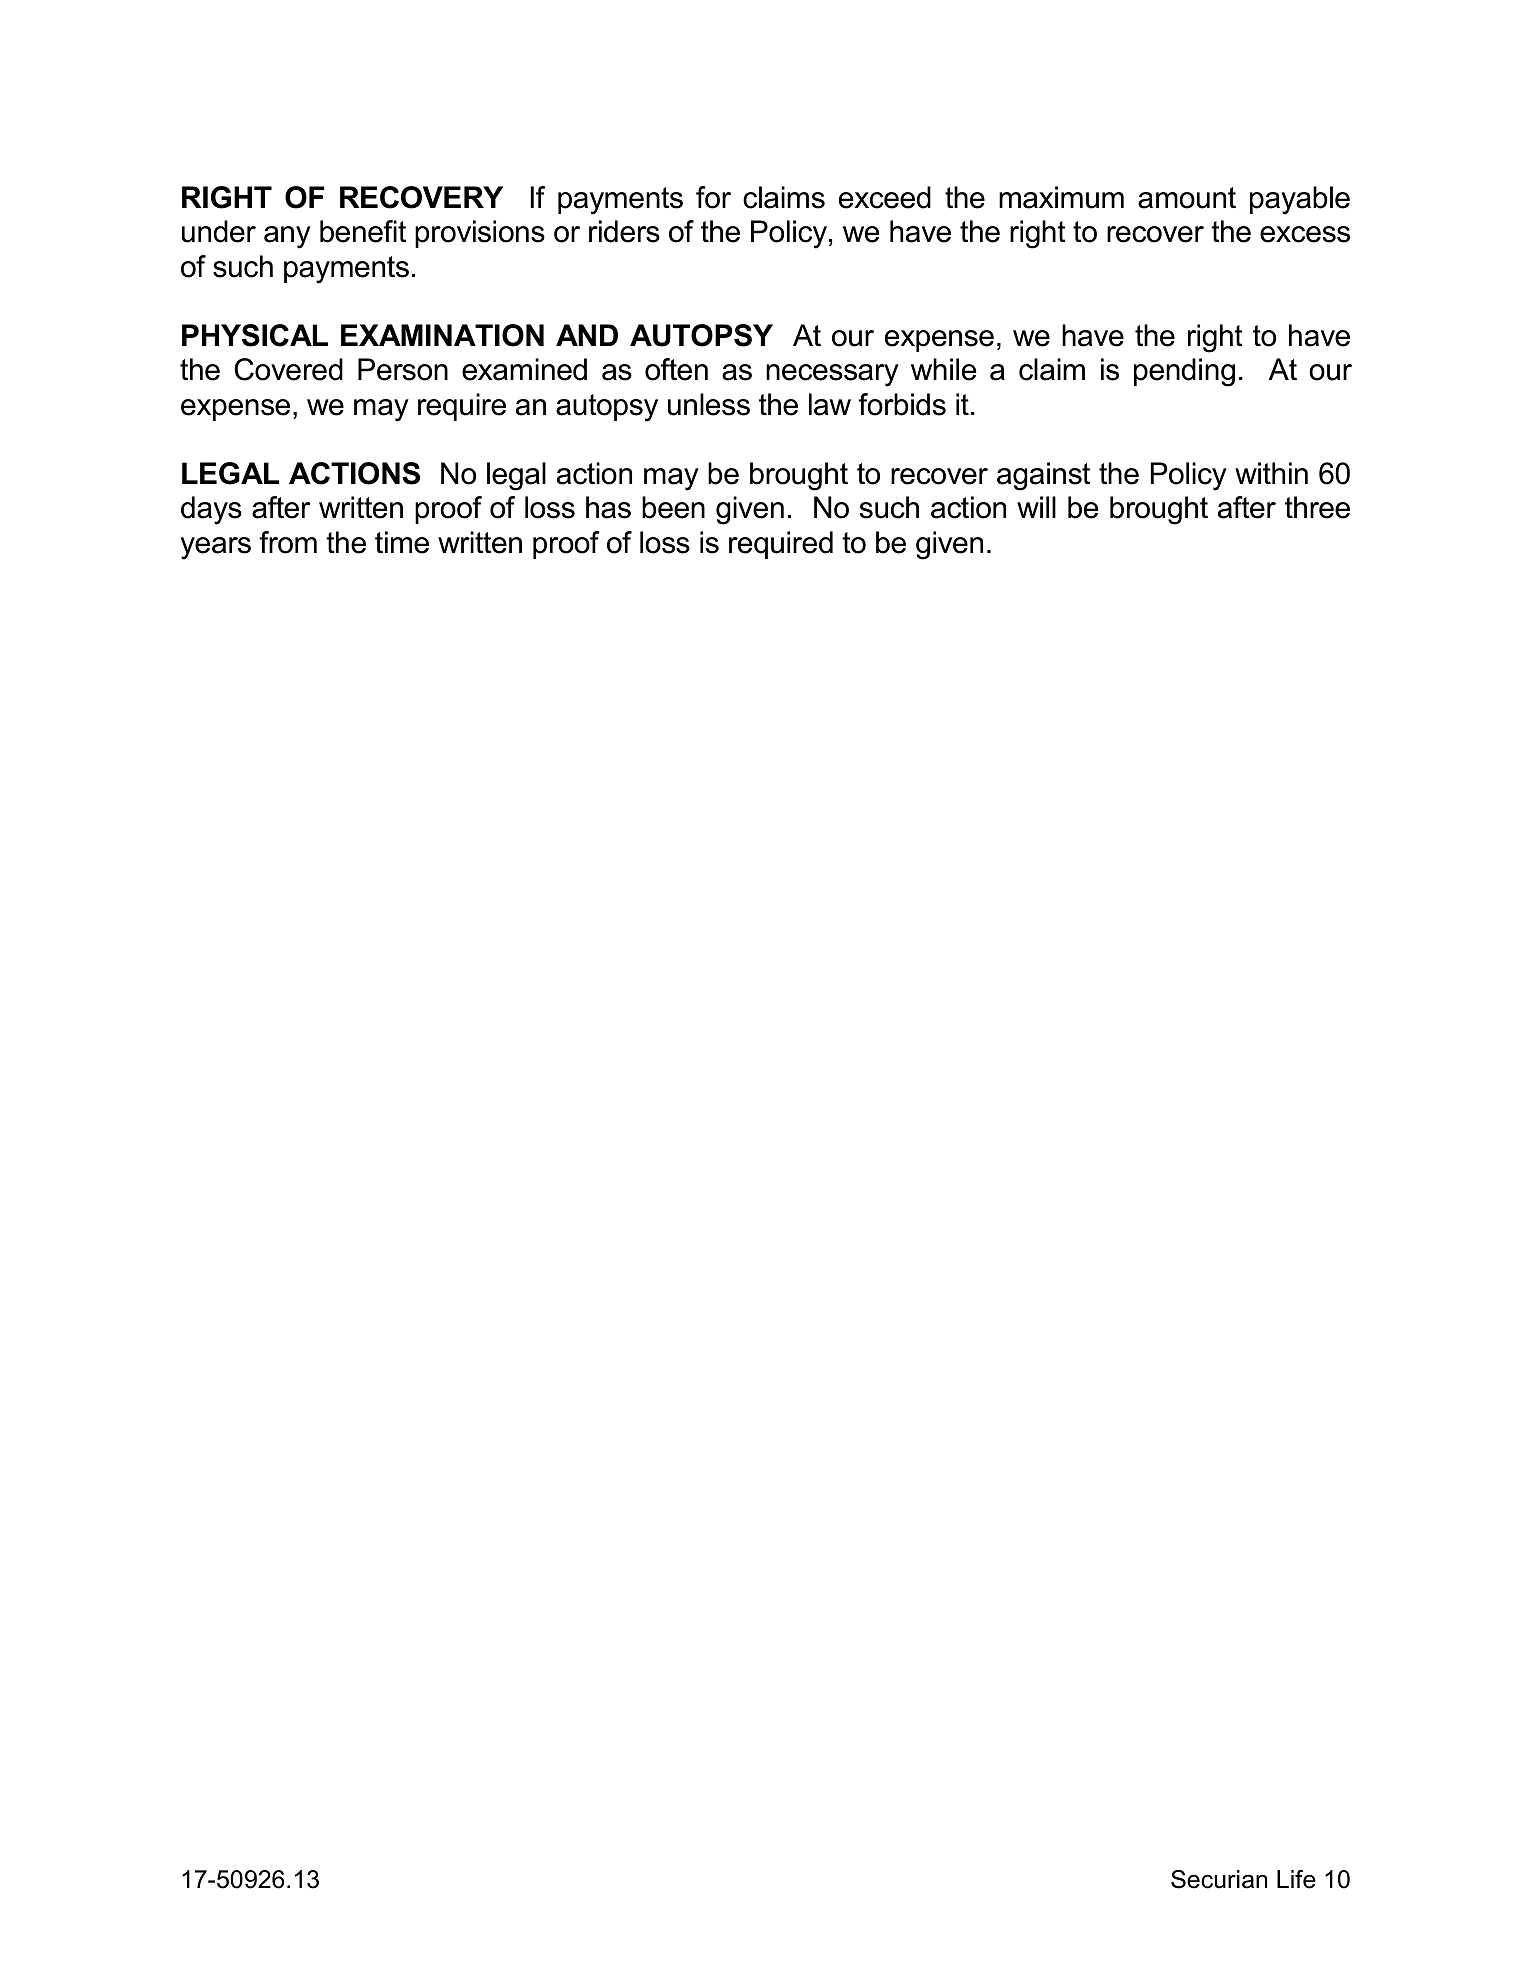 This screenshot has height=1982, width=1531. Describe the element at coordinates (215, 548) in the screenshot. I see `years` at that location.
